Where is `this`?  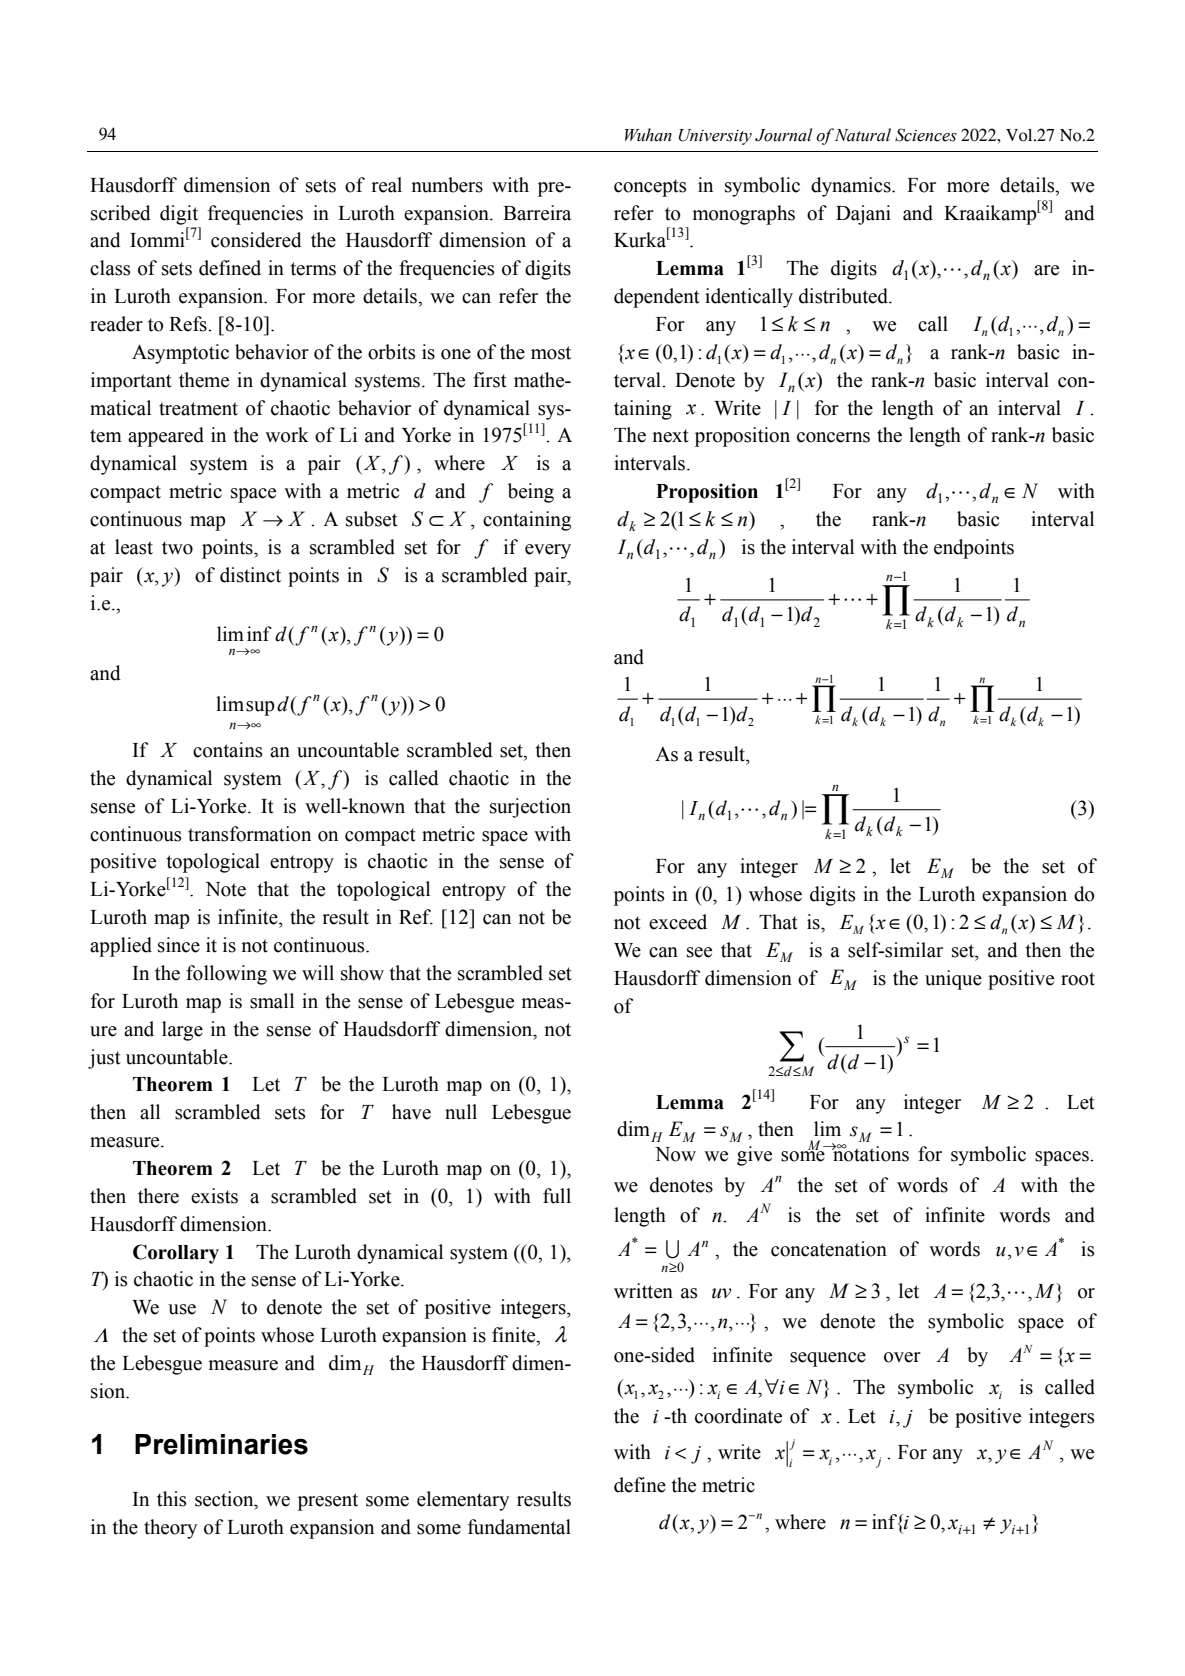
this is located at coordinates (171, 1499).
